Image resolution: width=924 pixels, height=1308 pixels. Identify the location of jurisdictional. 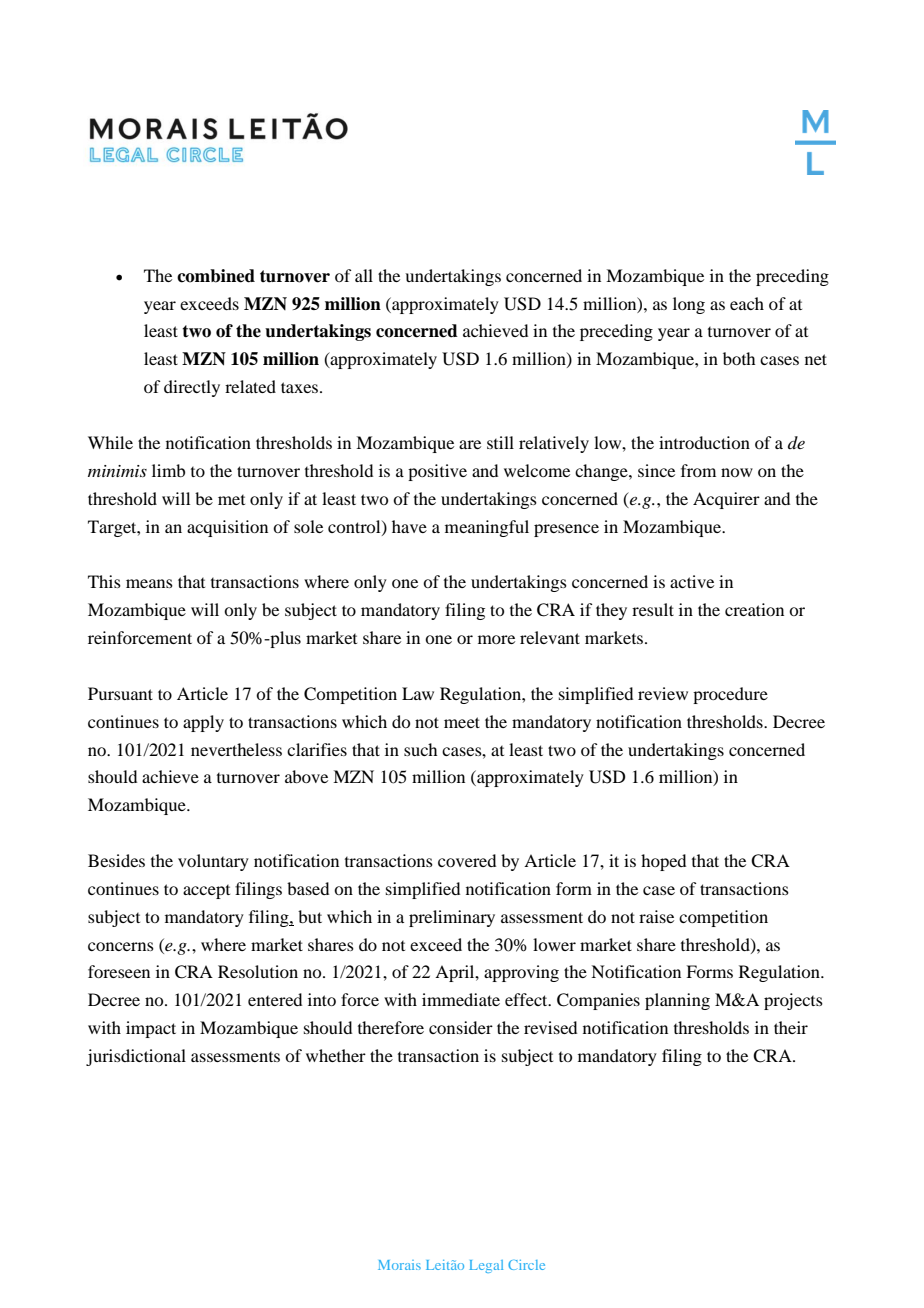
(136, 1057).
